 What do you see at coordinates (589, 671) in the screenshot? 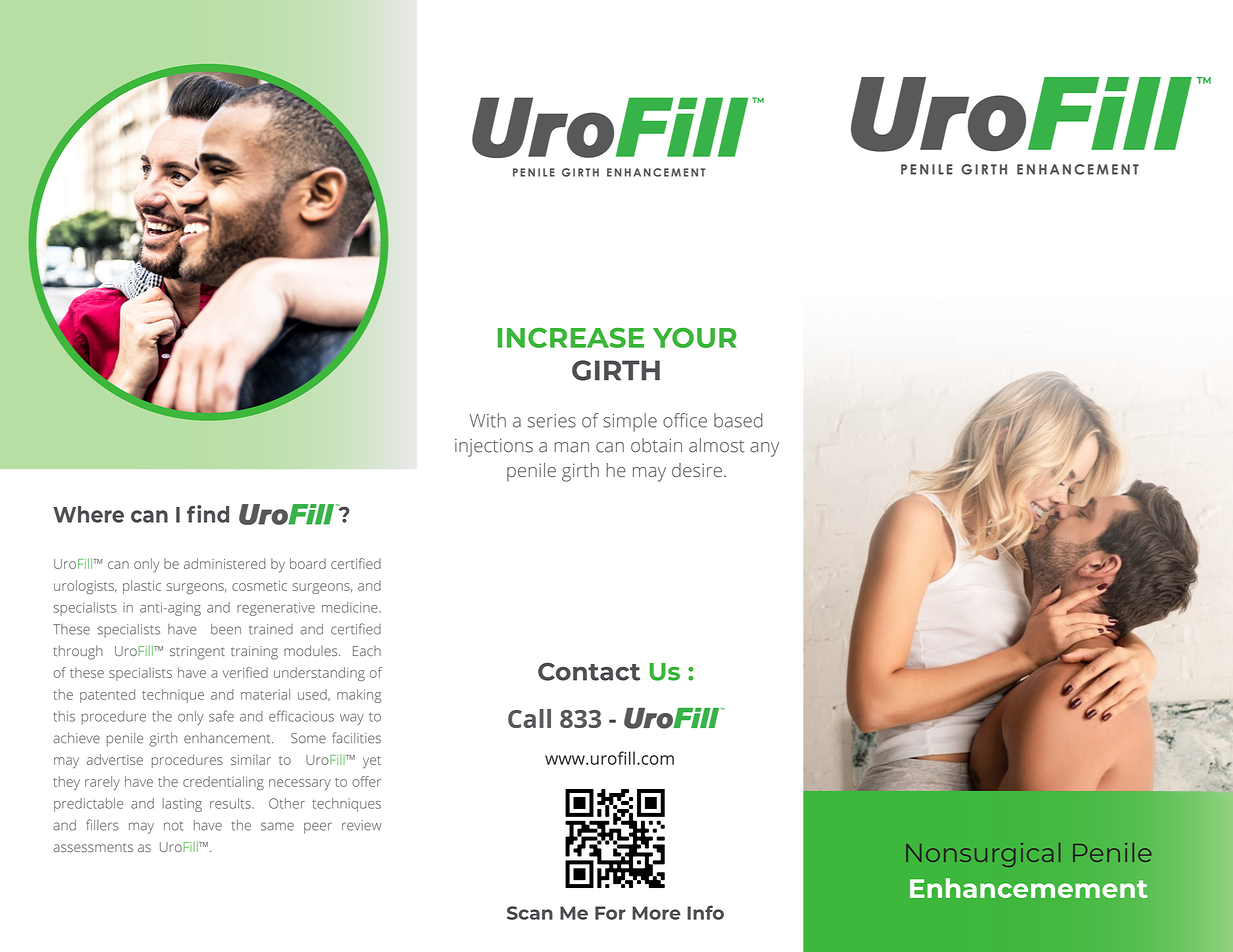
I see `Contact` at bounding box center [589, 671].
